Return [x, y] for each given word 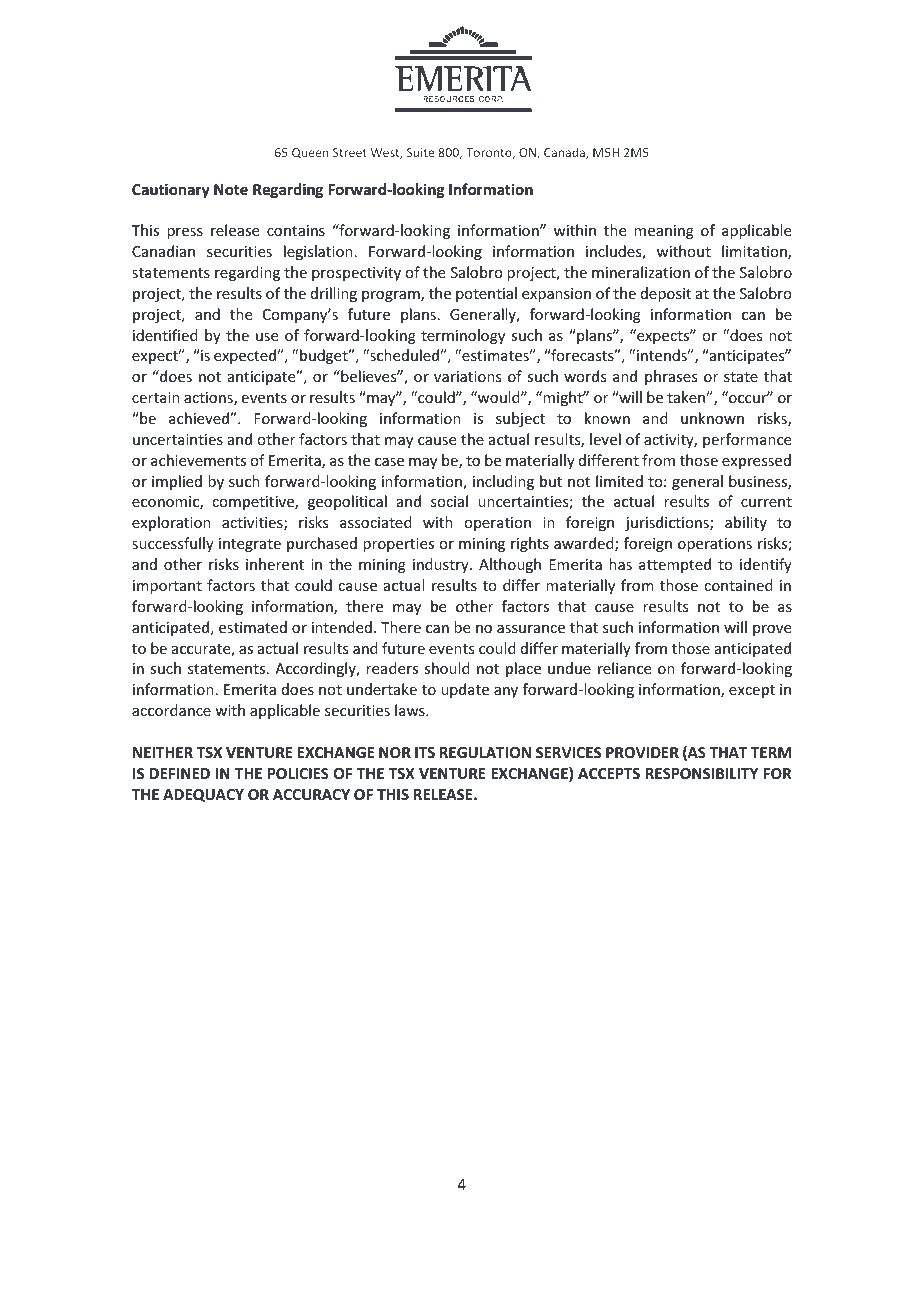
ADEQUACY [203, 795]
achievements [198, 460]
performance [747, 440]
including [503, 482]
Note [231, 189]
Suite [420, 152]
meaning [664, 232]
